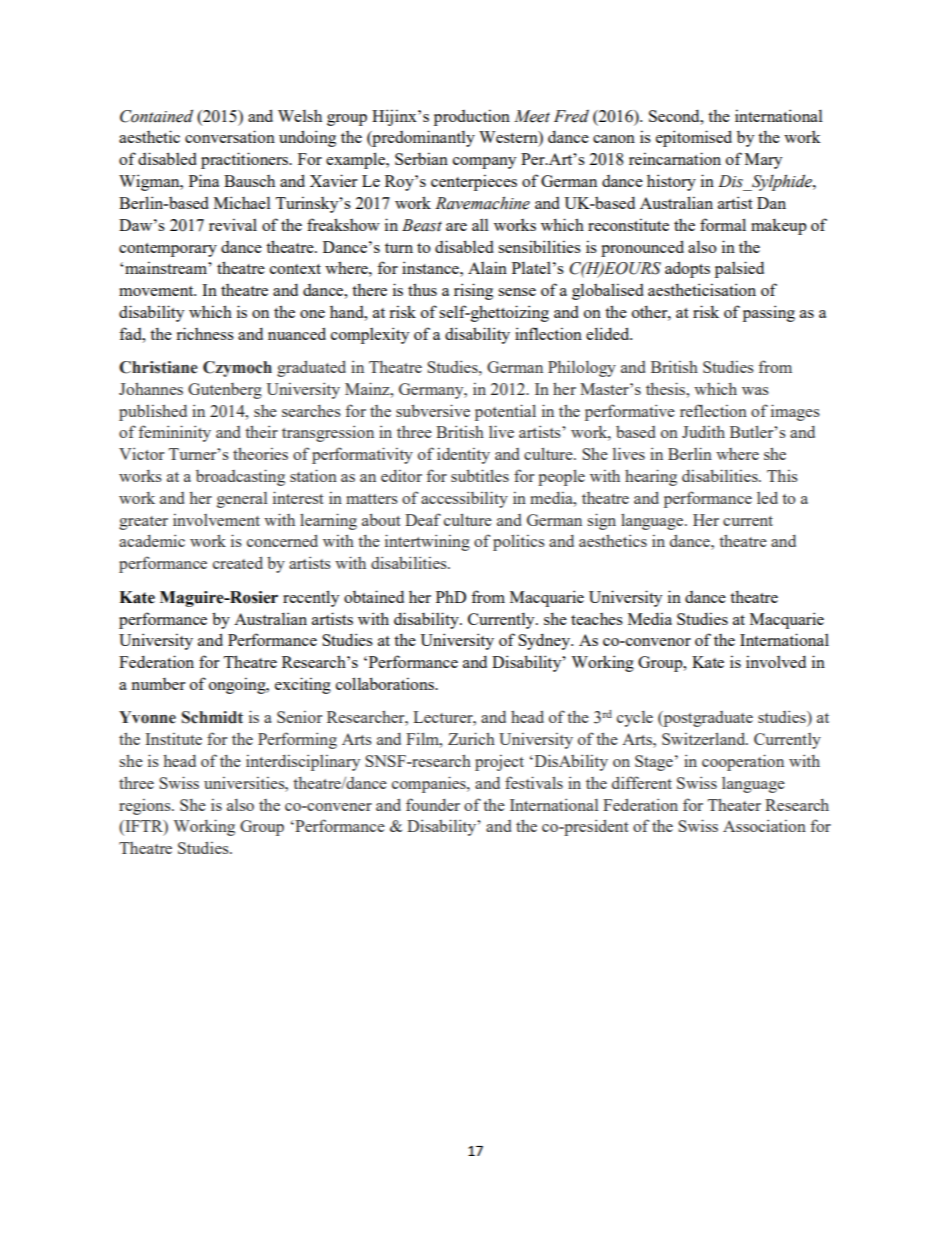  What do you see at coordinates (597, 619) in the screenshot?
I see `teaches` at bounding box center [597, 619].
